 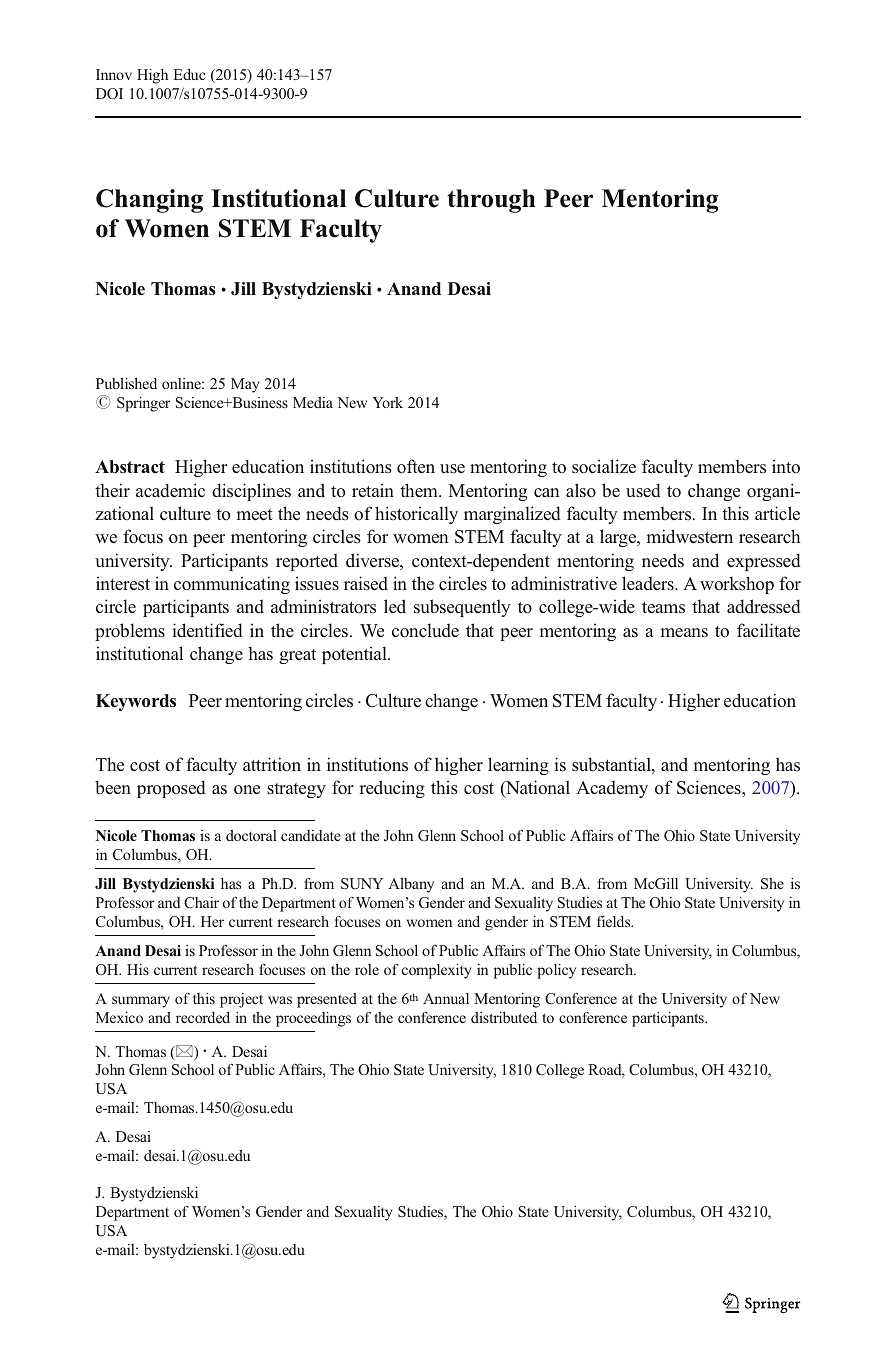 What do you see at coordinates (170, 490) in the screenshot?
I see `academic` at bounding box center [170, 490].
